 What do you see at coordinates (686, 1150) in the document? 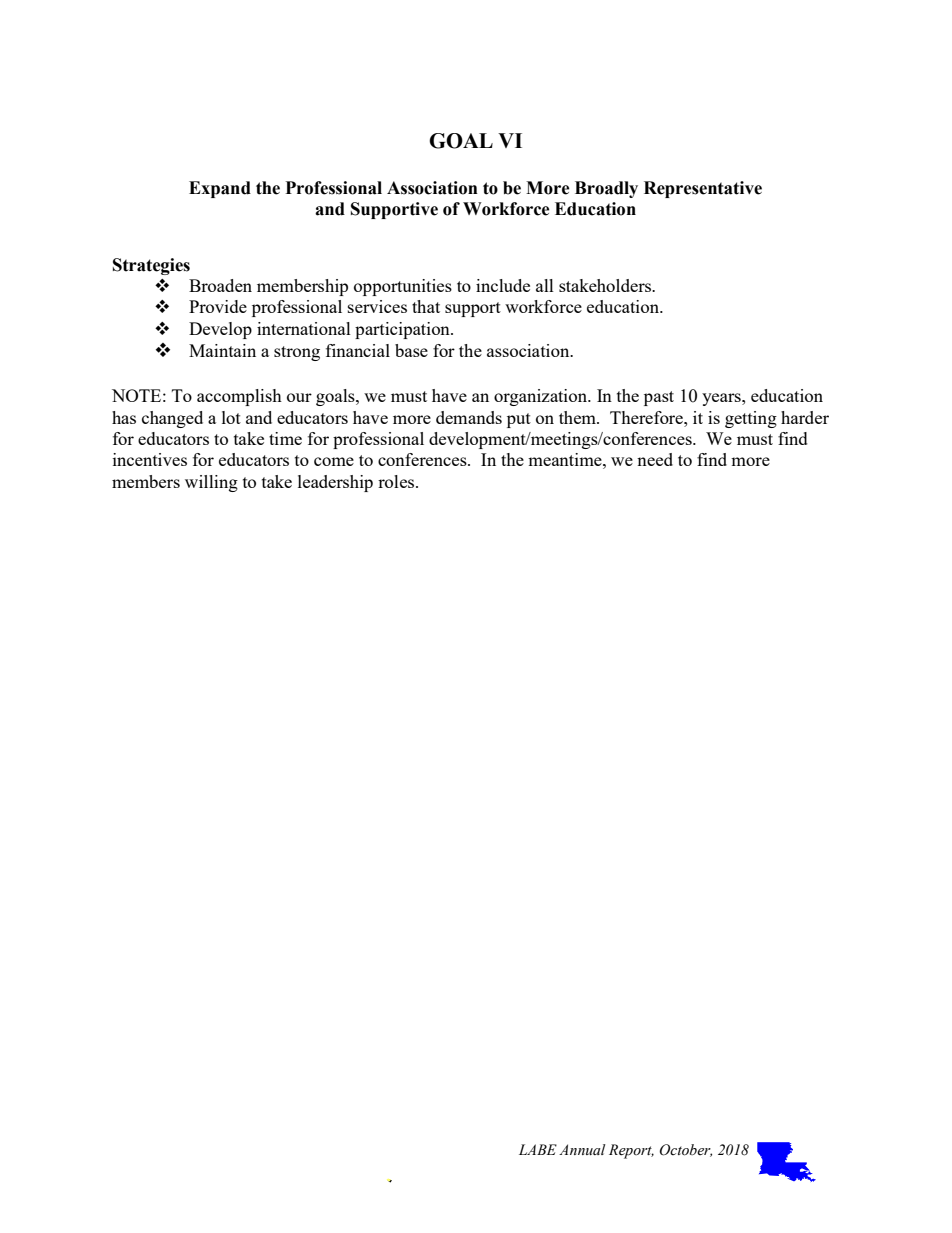
I see `October` at bounding box center [686, 1150].
